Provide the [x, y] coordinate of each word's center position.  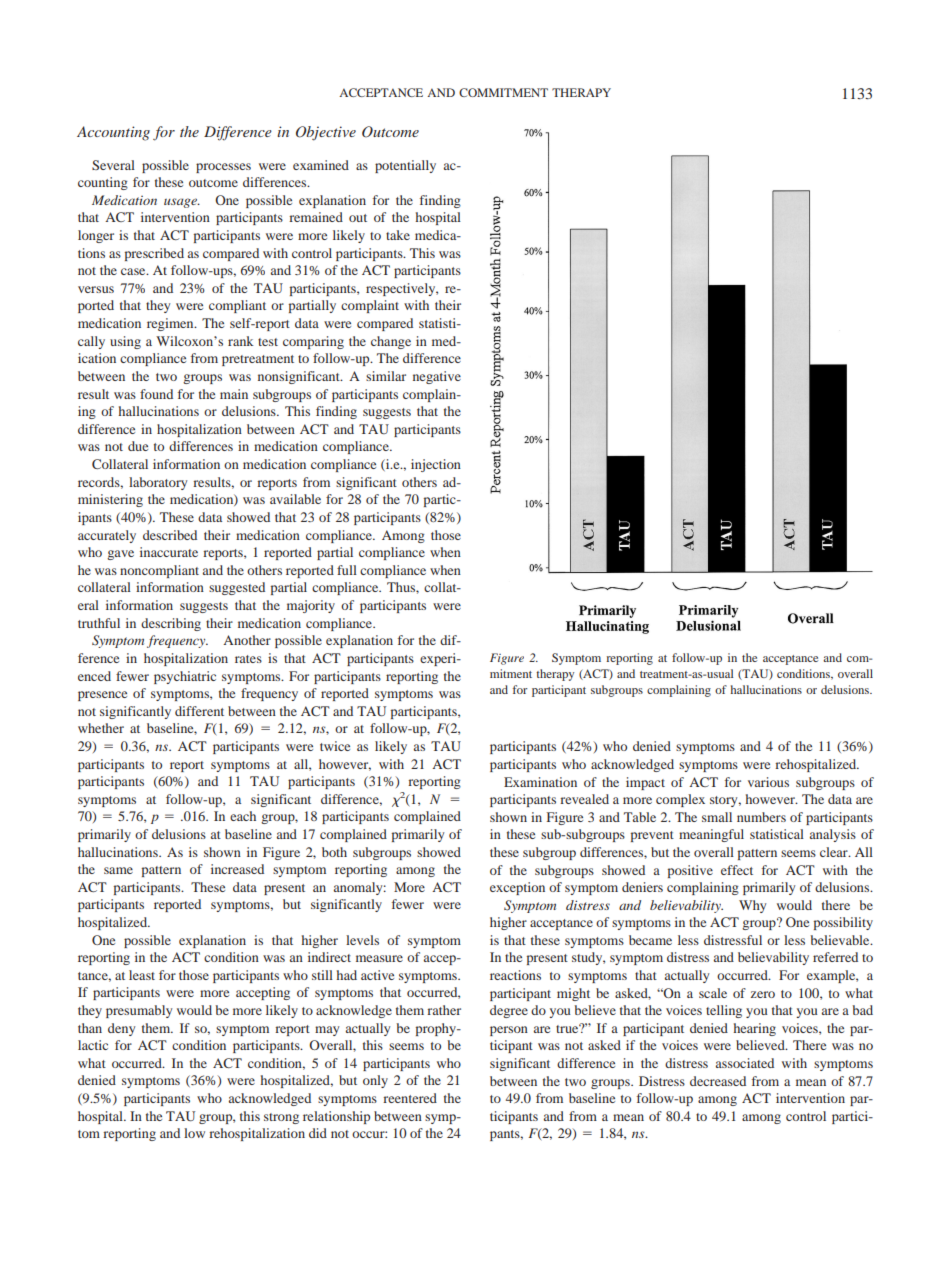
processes [223, 168]
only [375, 1081]
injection [436, 465]
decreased [718, 1081]
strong [281, 1118]
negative [437, 377]
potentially [405, 166]
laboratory [158, 483]
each [243, 816]
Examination [540, 782]
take [398, 235]
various [768, 782]
